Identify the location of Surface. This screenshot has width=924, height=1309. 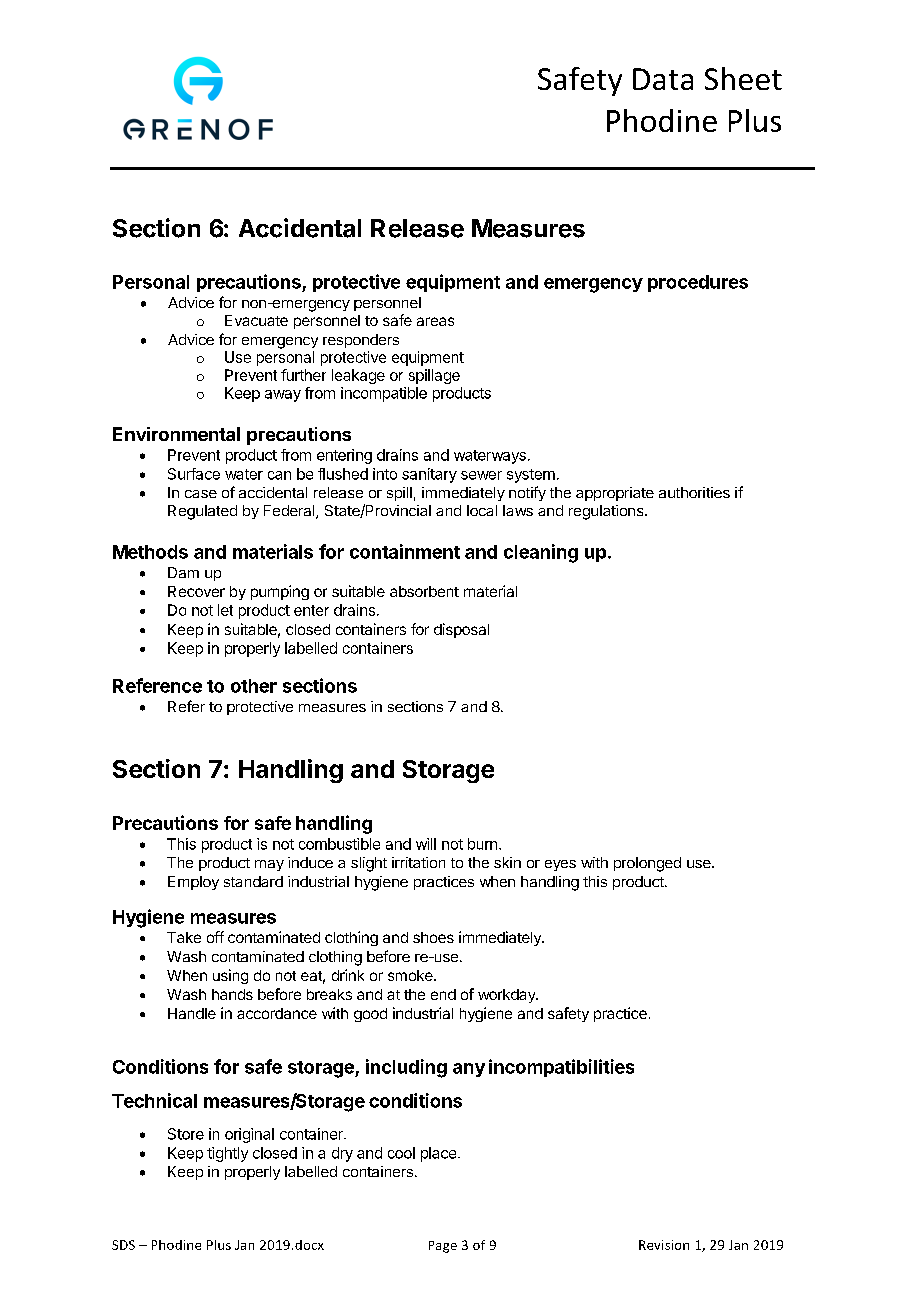
(194, 474).
